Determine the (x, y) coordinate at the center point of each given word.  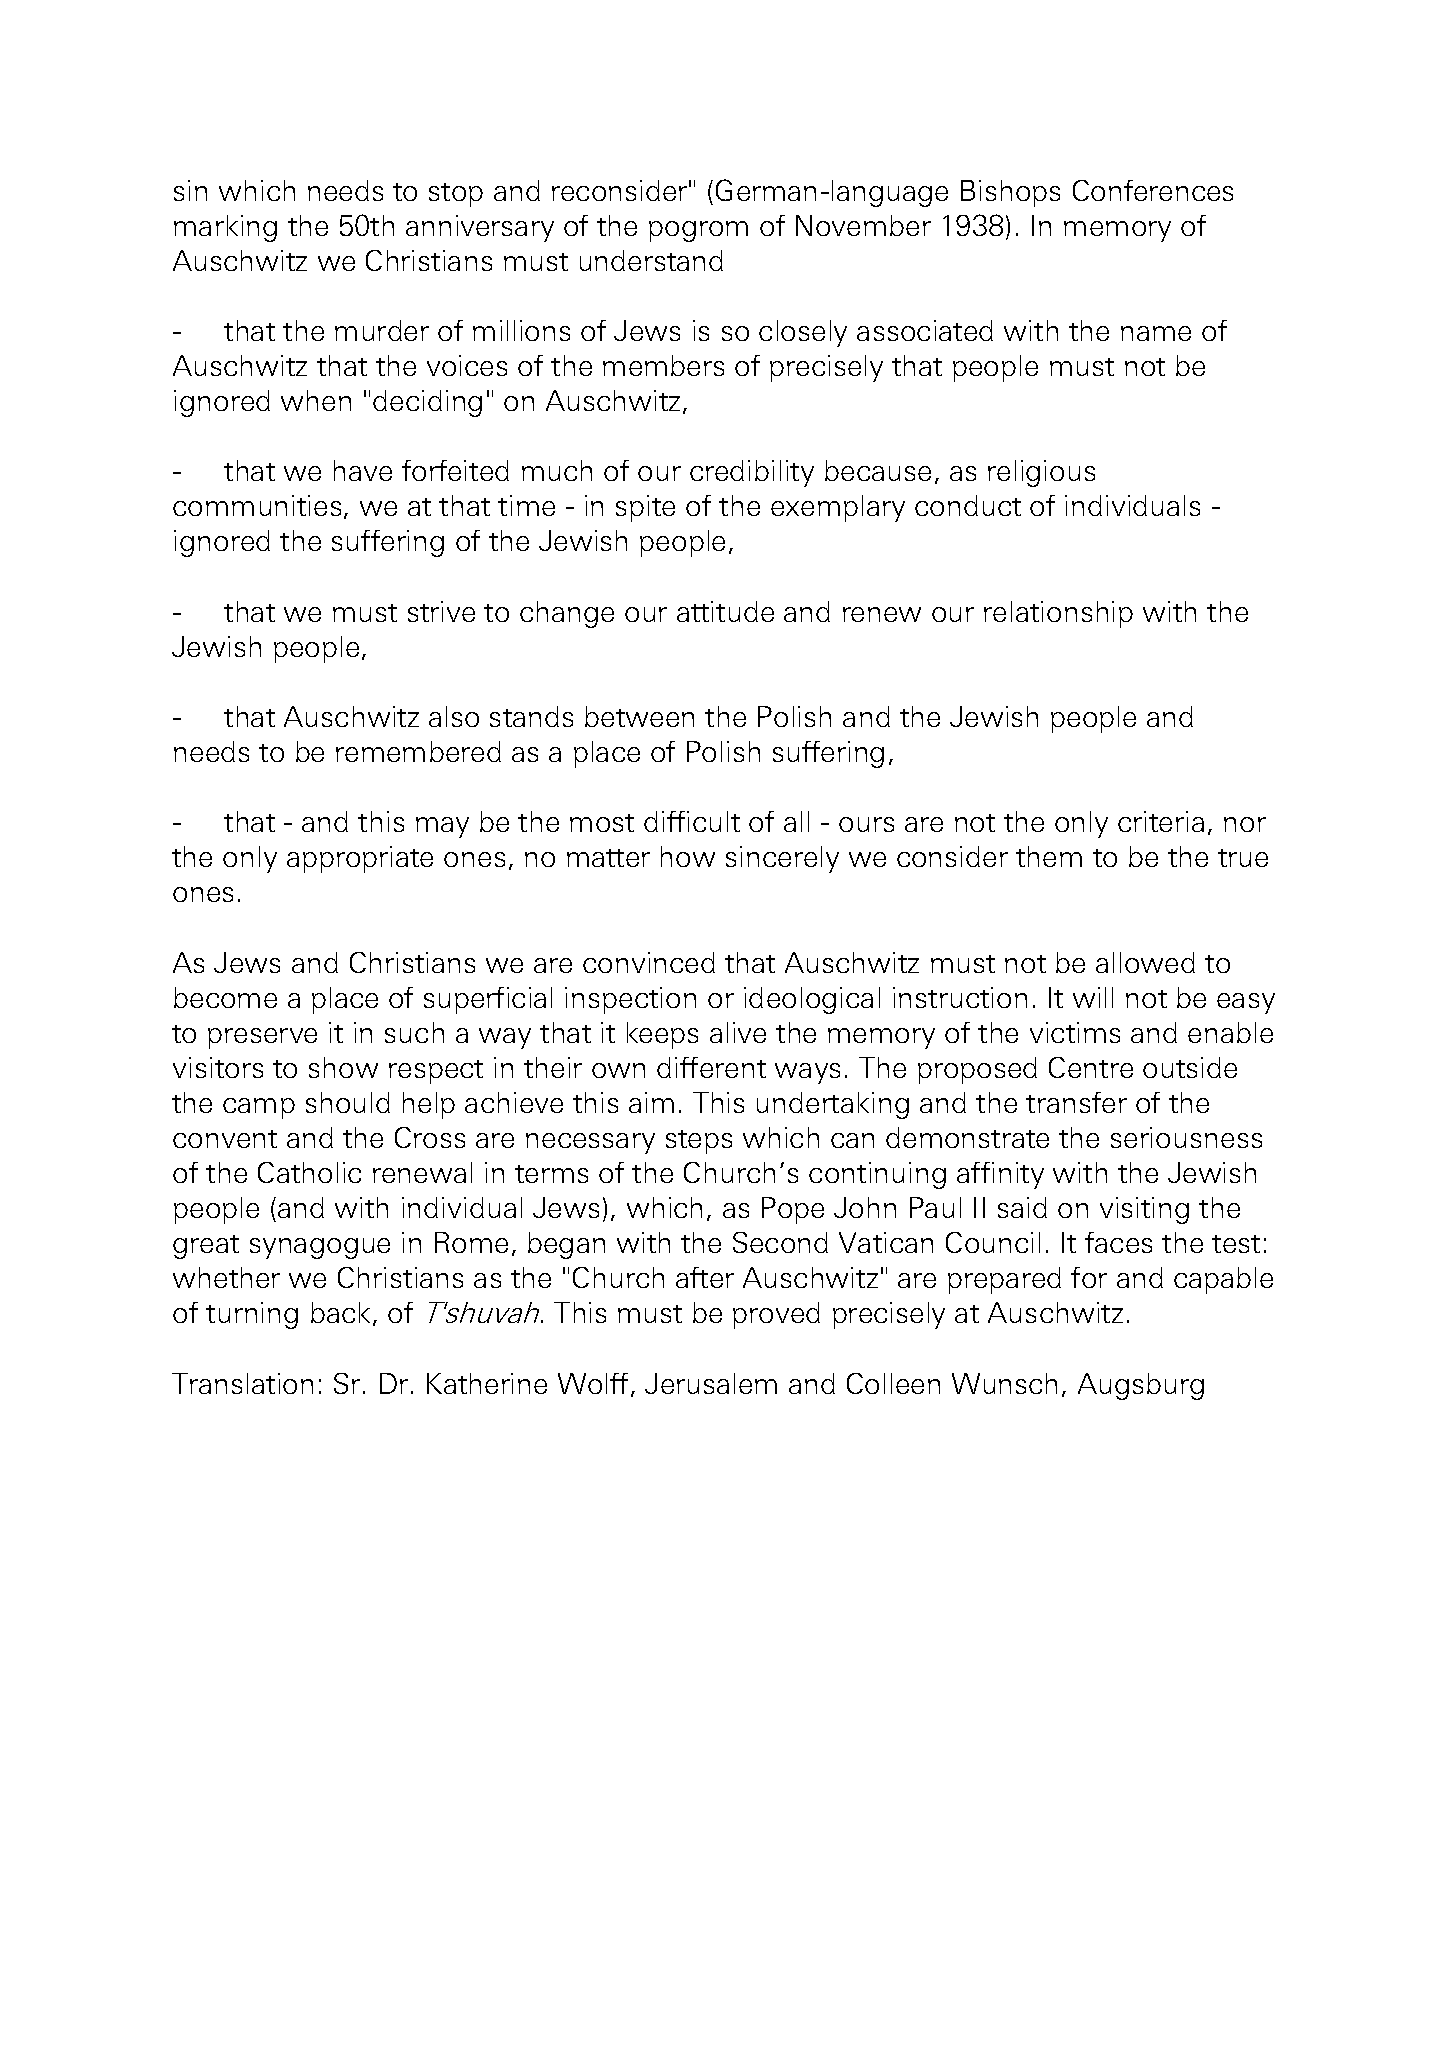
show (343, 1067)
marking (225, 228)
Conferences (1153, 190)
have (363, 470)
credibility (752, 473)
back (340, 1312)
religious (1041, 473)
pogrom (698, 231)
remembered (418, 751)
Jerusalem (711, 1383)
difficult (692, 821)
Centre (1091, 1067)
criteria (1161, 821)
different (711, 1067)
